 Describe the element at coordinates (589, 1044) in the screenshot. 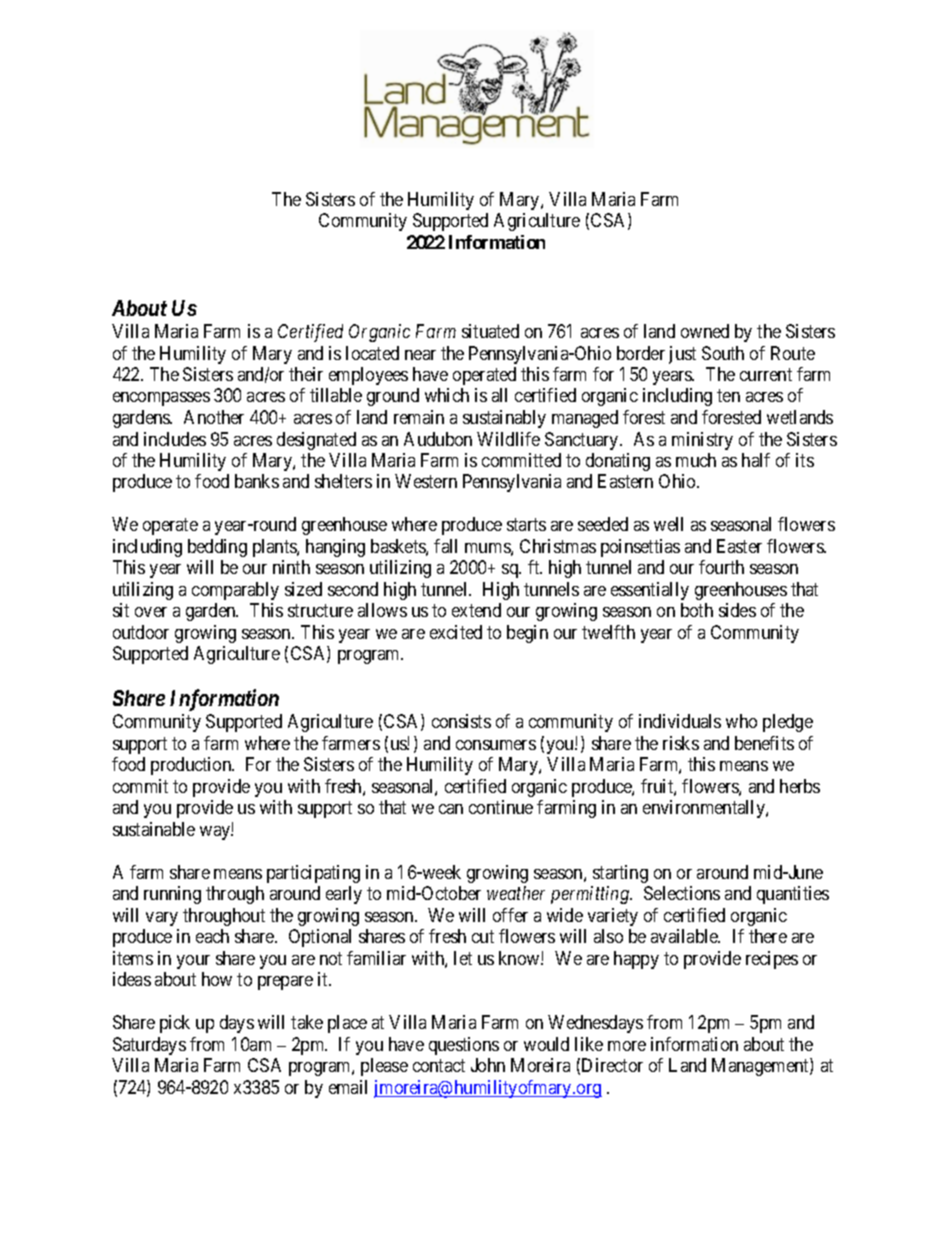

I see `like` at that location.
